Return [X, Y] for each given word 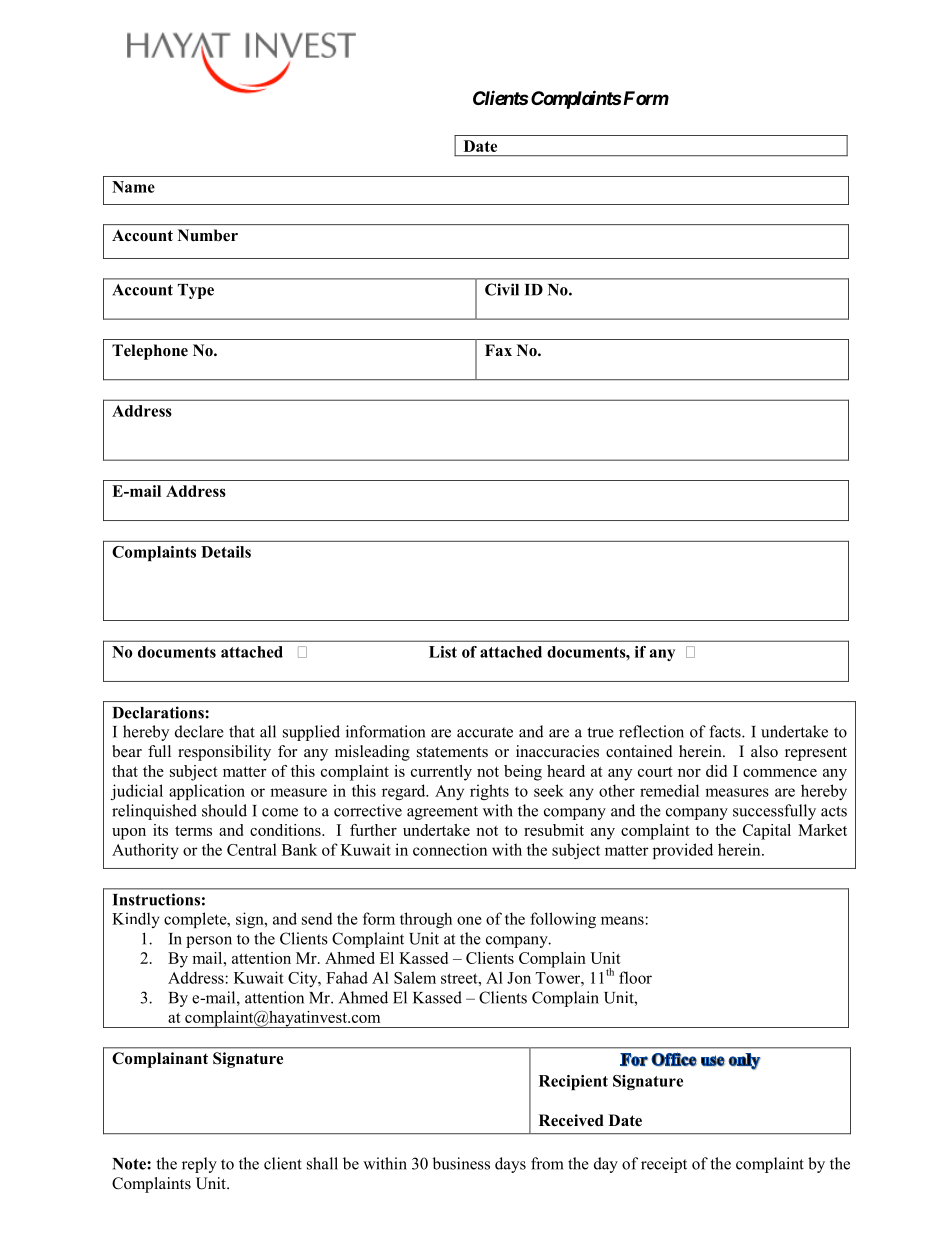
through [426, 920]
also [764, 751]
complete [196, 920]
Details [226, 552]
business [461, 1163]
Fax [498, 350]
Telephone [150, 352]
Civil [502, 289]
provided [683, 851]
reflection [651, 731]
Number [208, 235]
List [443, 652]
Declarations [159, 712]
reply [199, 1165]
